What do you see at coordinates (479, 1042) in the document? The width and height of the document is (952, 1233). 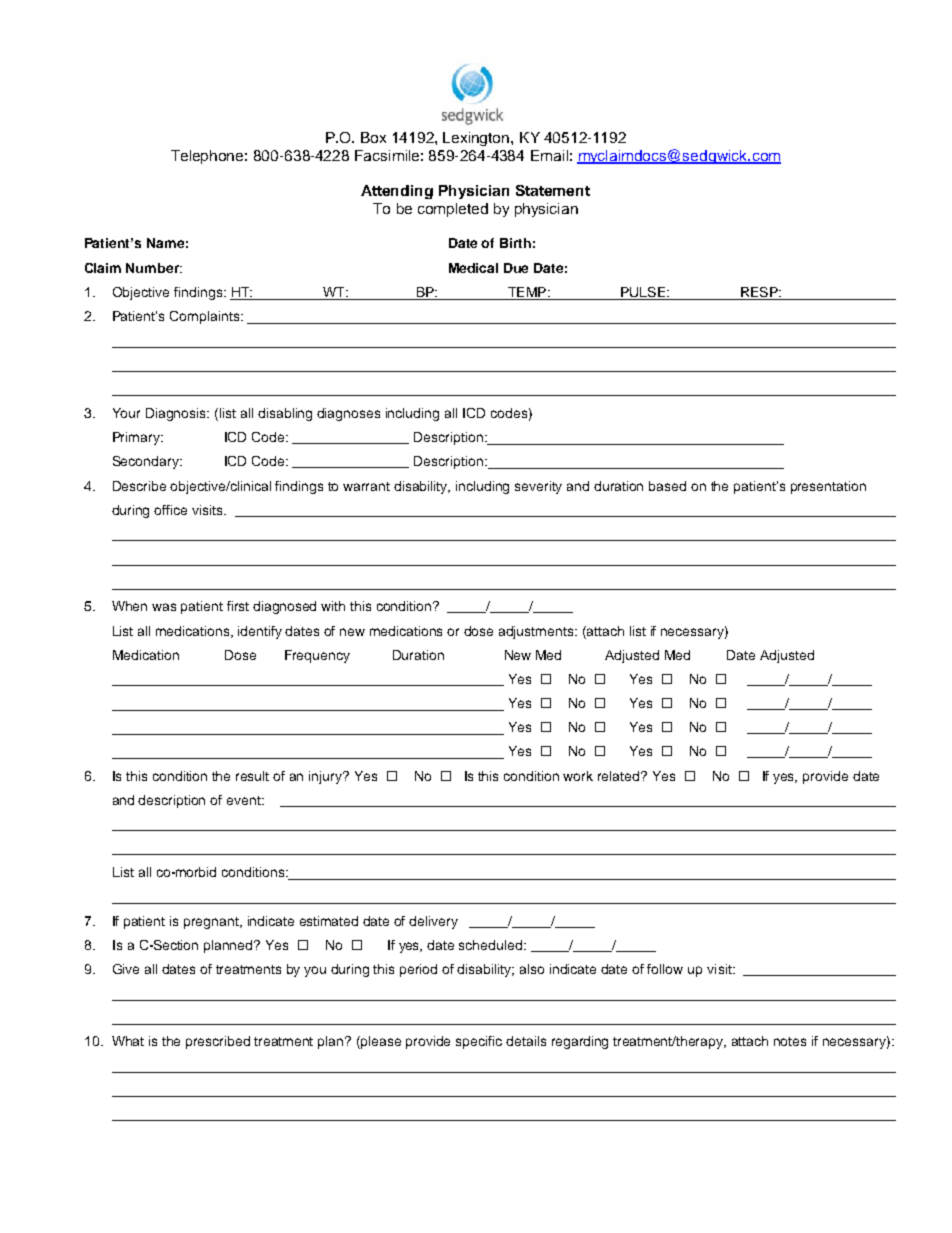 I see `specific` at bounding box center [479, 1042].
